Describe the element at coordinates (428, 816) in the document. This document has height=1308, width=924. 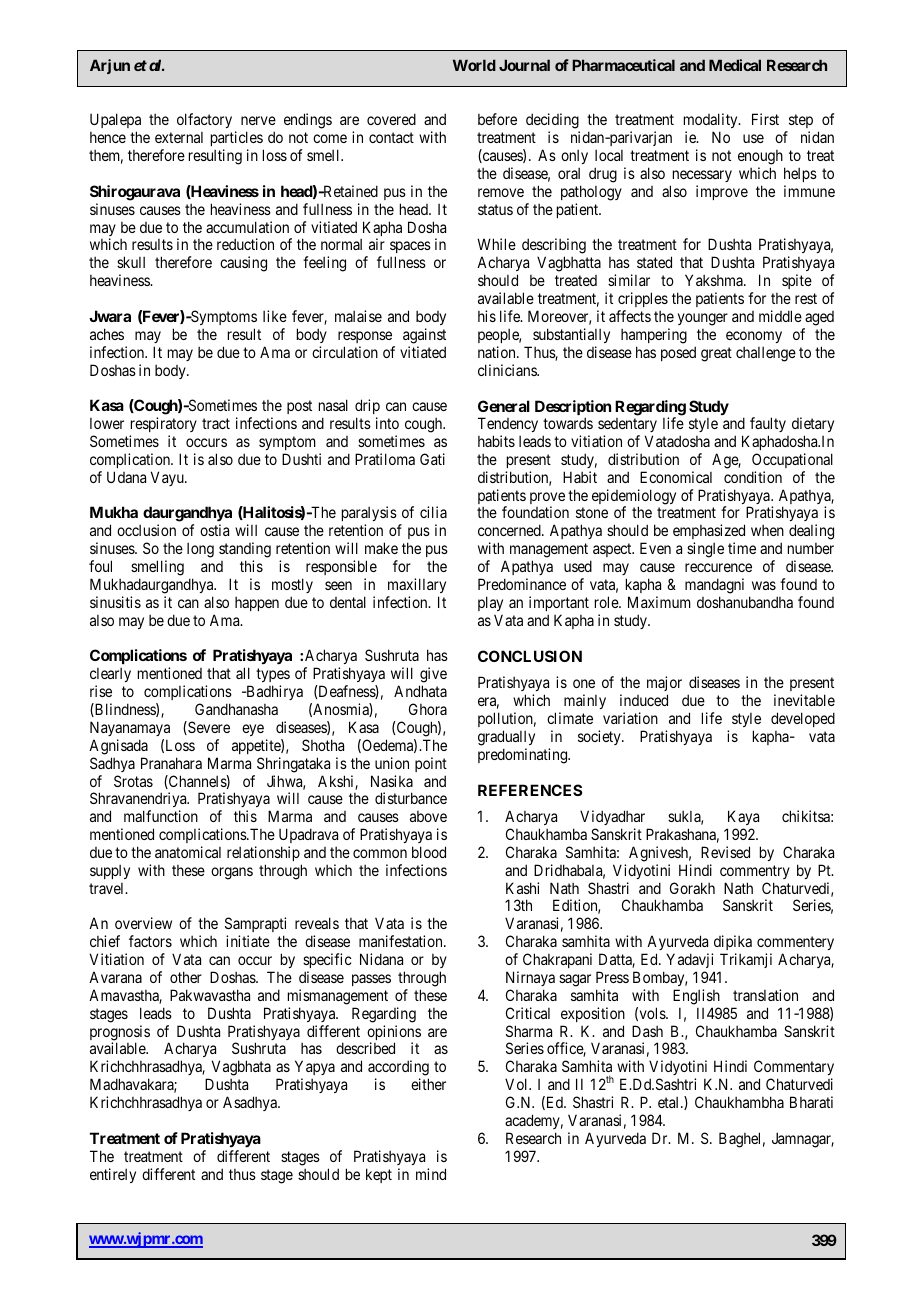
I see `above` at that location.
